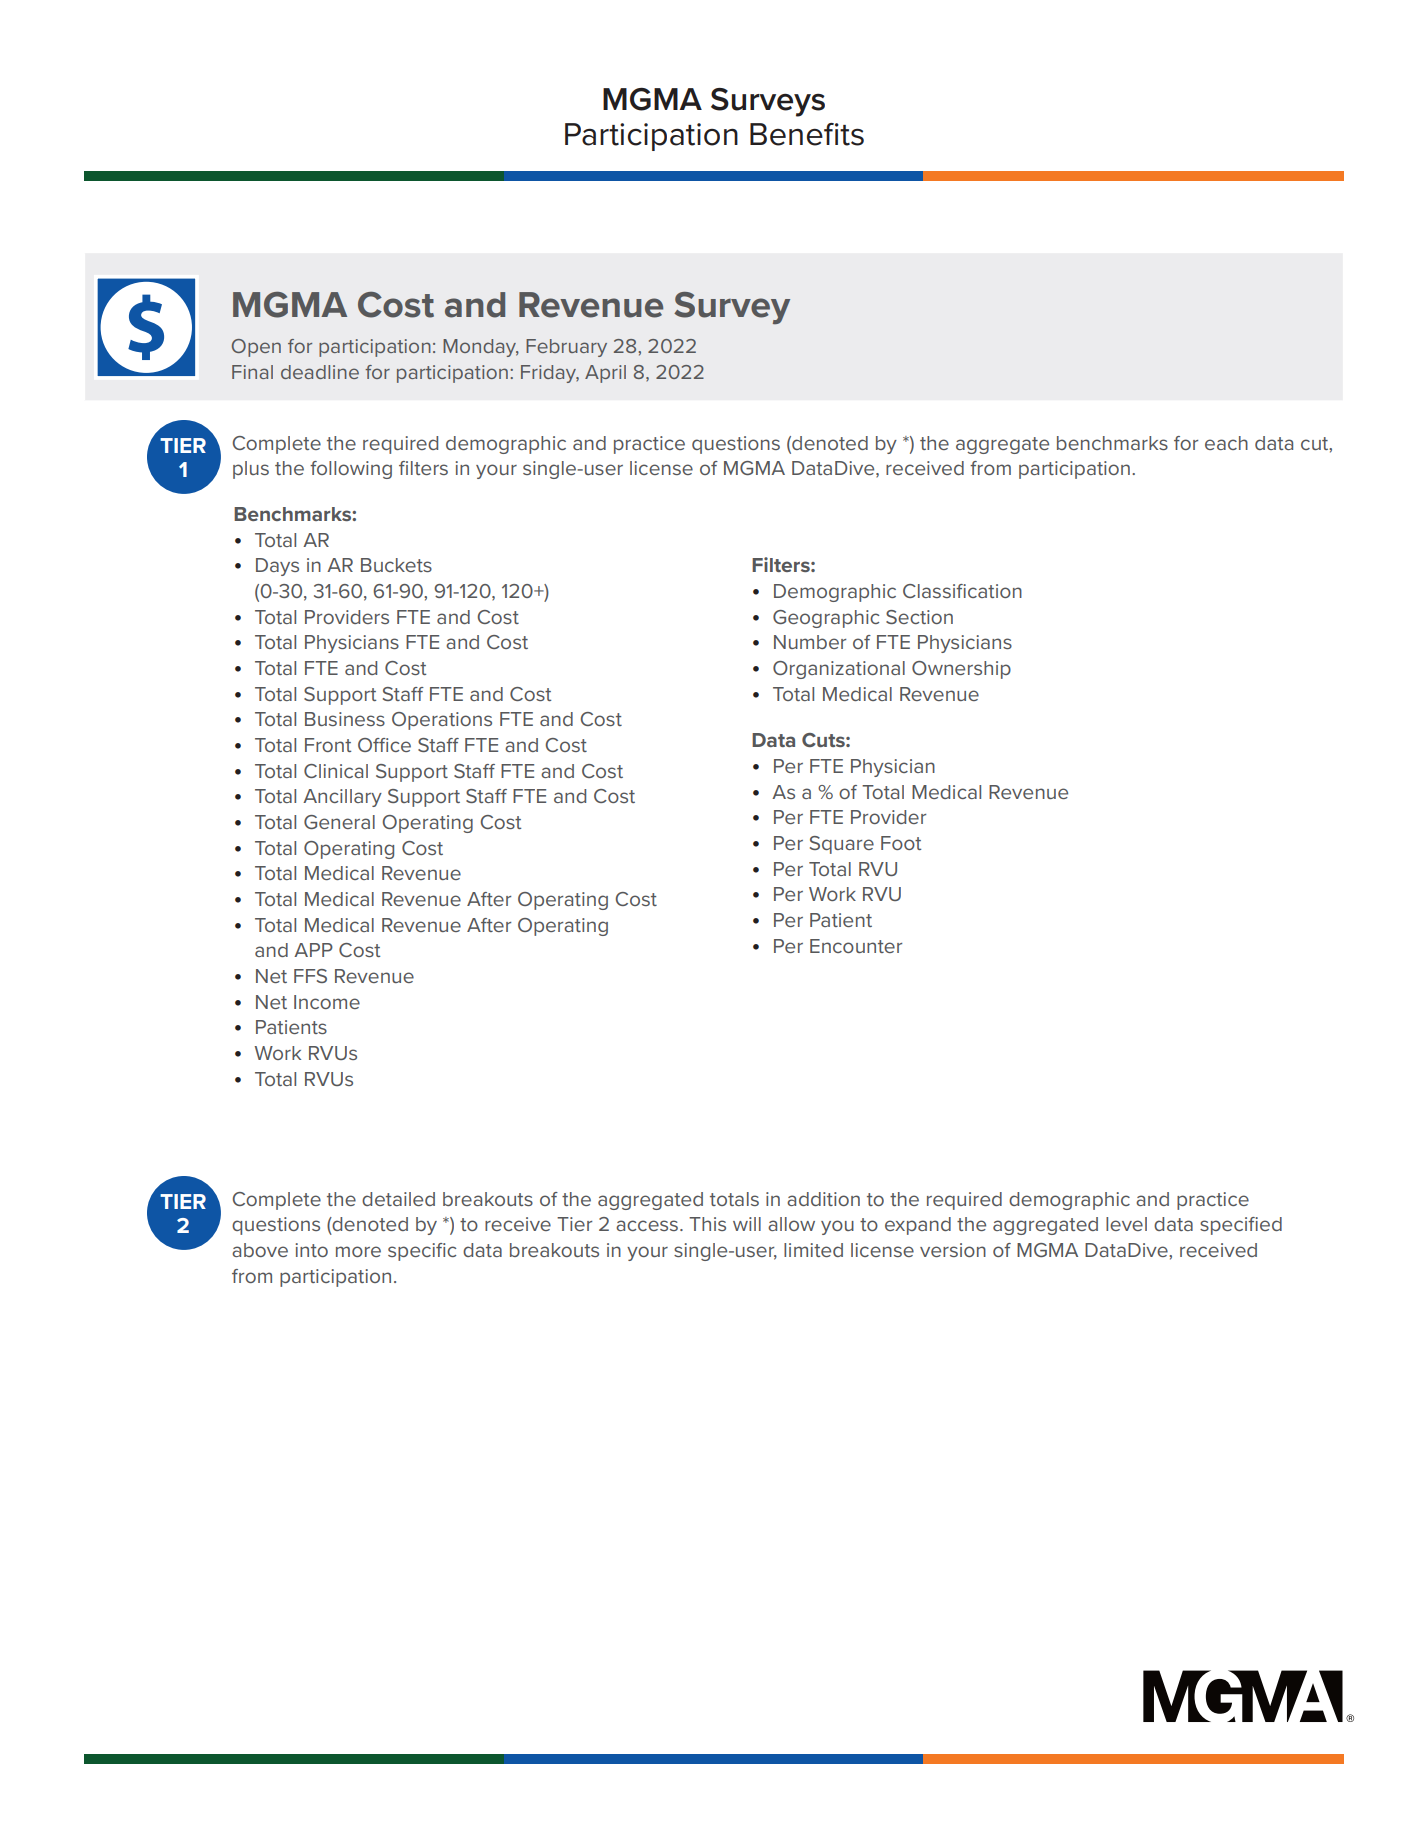 Image resolution: width=1428 pixels, height=1848 pixels. What do you see at coordinates (398, 1199) in the image?
I see `detailed` at bounding box center [398, 1199].
